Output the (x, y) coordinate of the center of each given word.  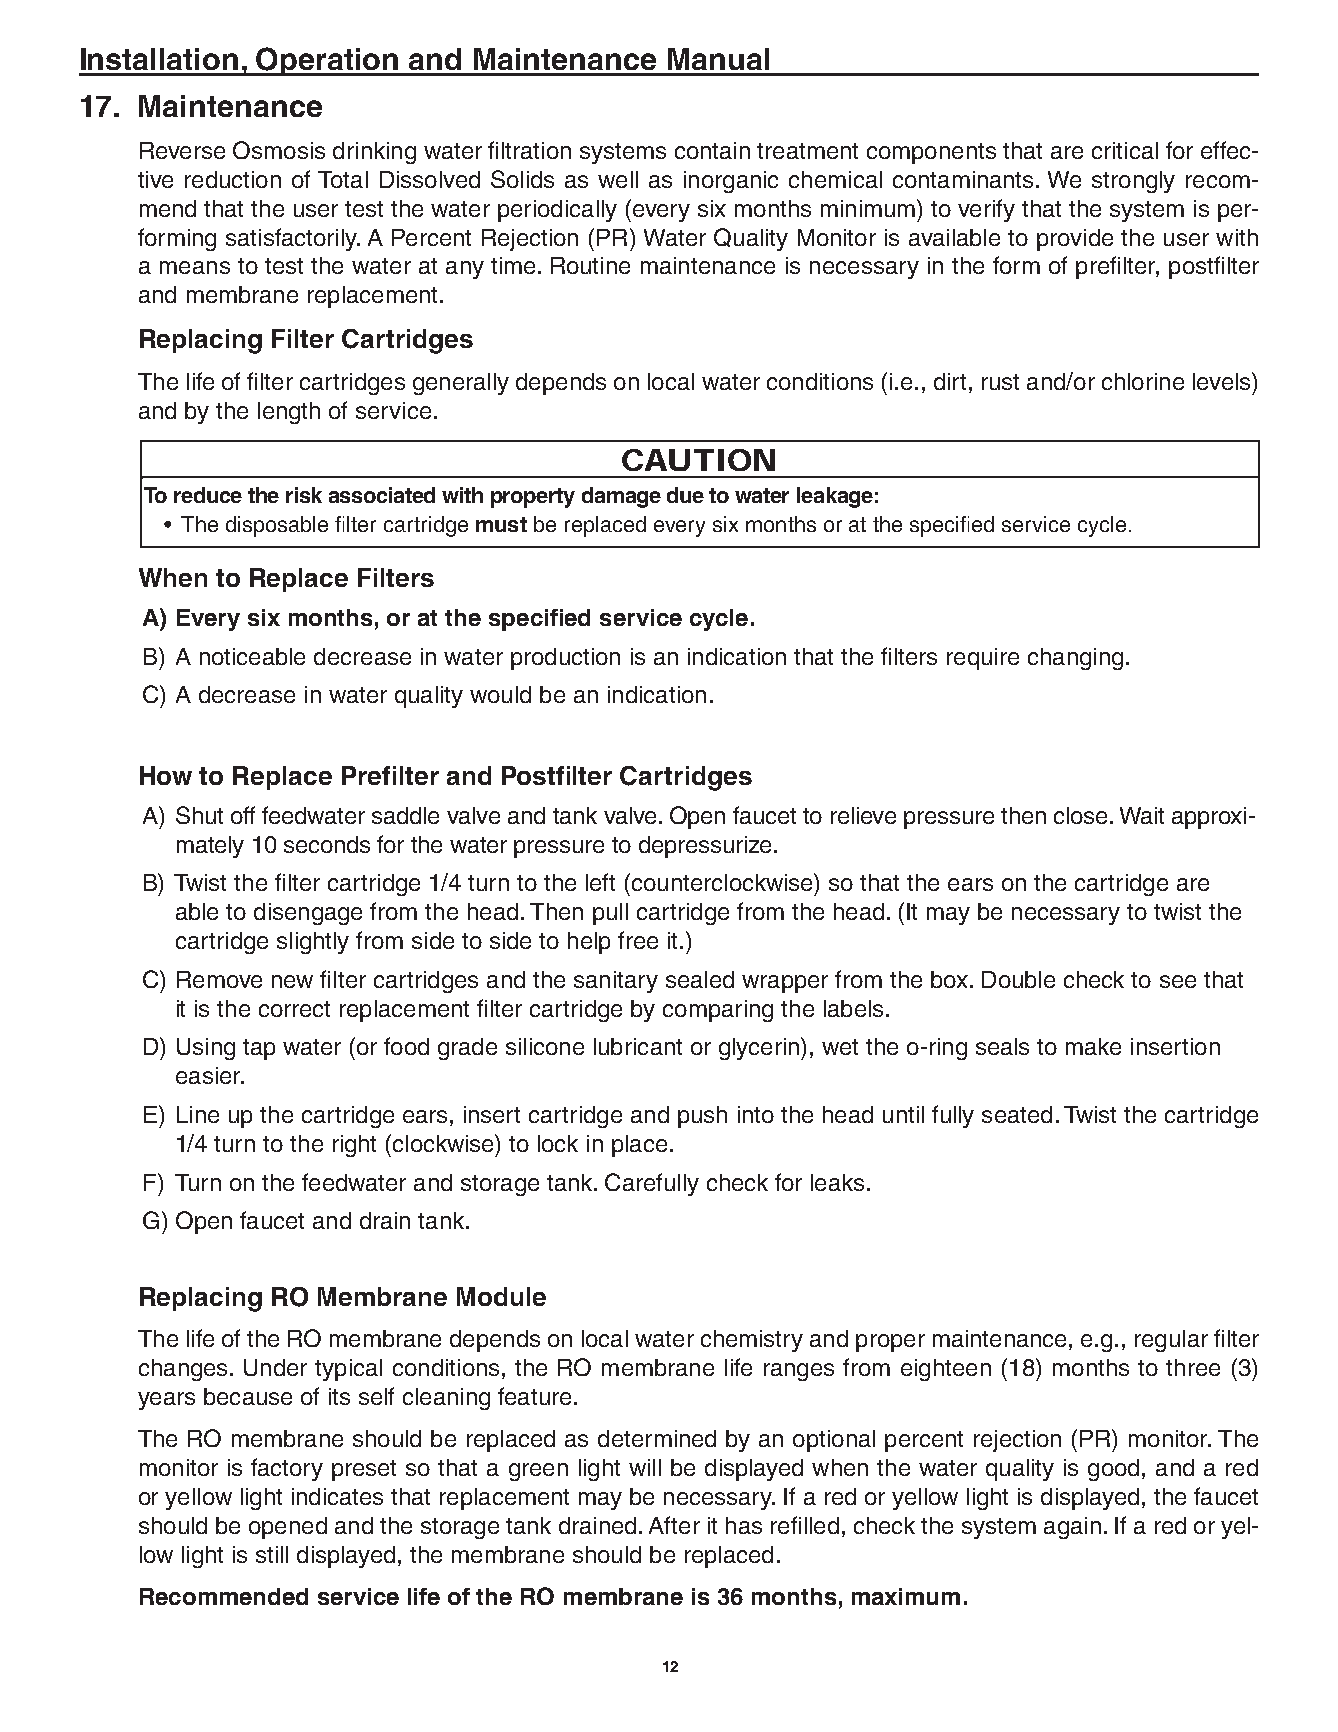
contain (712, 150)
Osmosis (279, 150)
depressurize (705, 847)
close (1080, 815)
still (272, 1554)
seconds (327, 844)
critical (1125, 150)
